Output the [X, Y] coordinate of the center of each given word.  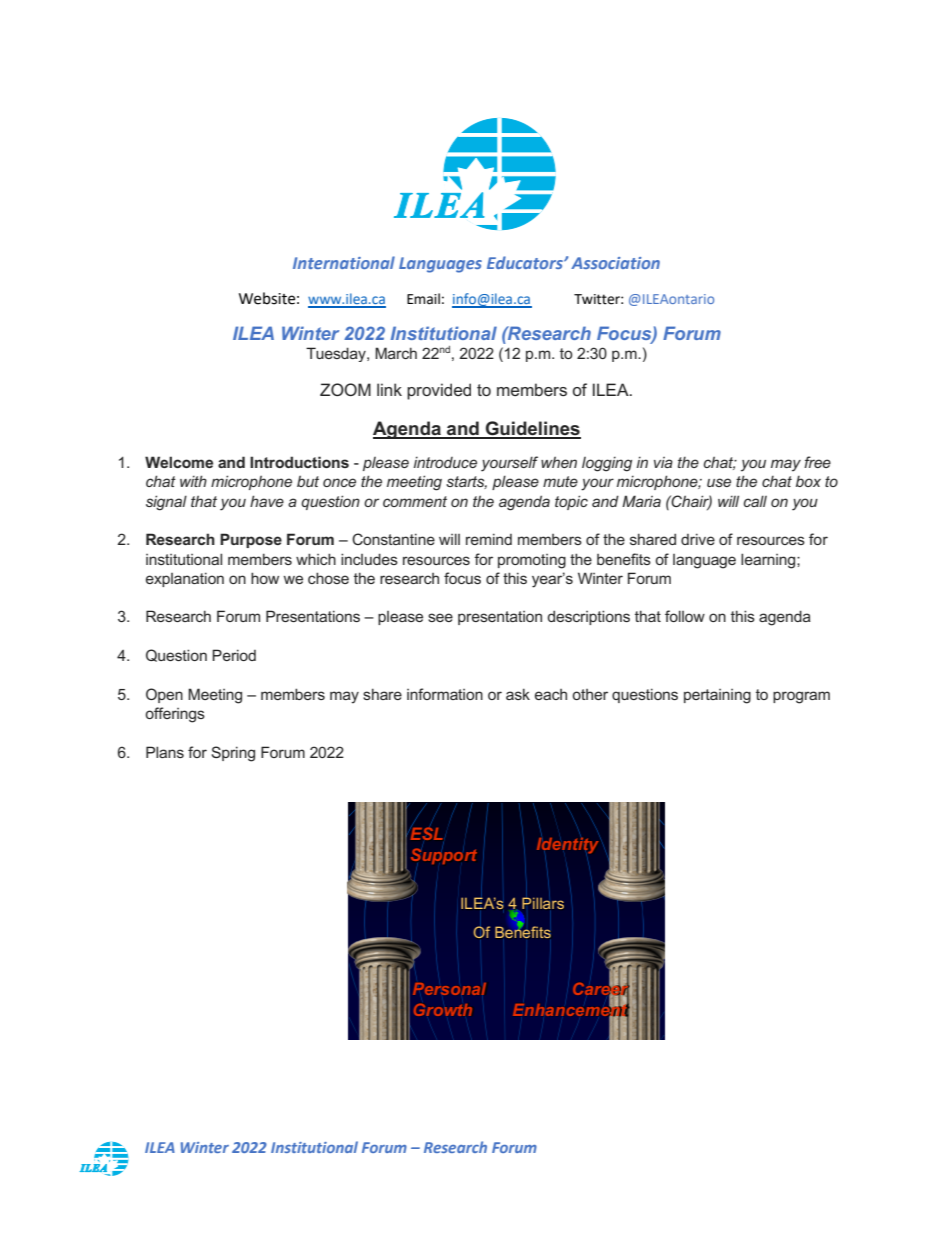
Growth [443, 1010]
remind [489, 539]
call [755, 501]
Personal [449, 989]
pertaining [717, 696]
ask [518, 694]
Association [615, 263]
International [344, 262]
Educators [526, 262]
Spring [233, 754]
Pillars [543, 904]
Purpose [251, 540]
